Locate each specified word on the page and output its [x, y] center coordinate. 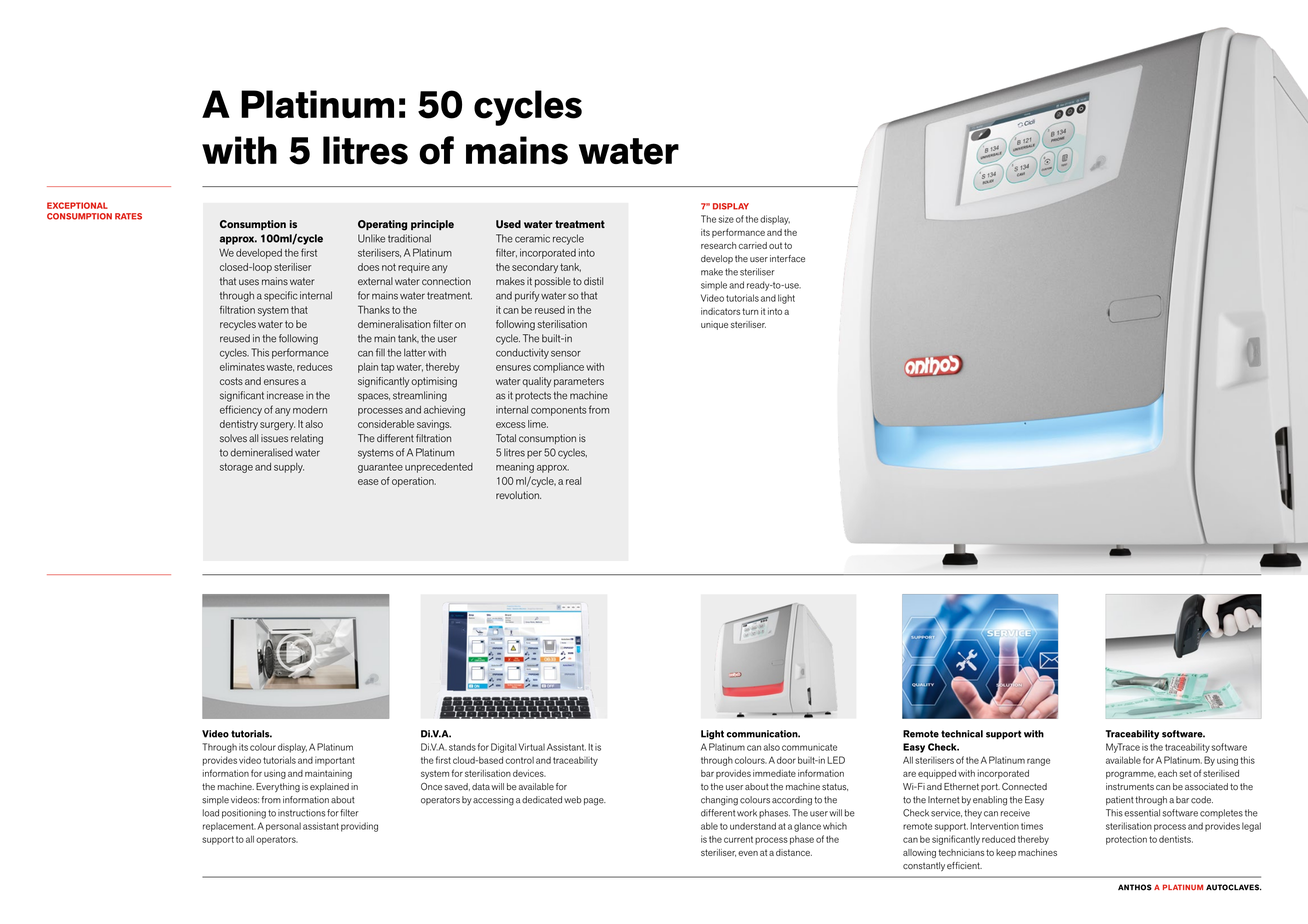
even [748, 853]
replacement [229, 827]
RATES [128, 216]
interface [787, 259]
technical [962, 734]
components [558, 411]
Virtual [531, 747]
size [726, 219]
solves [233, 438]
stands [462, 747]
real [573, 481]
